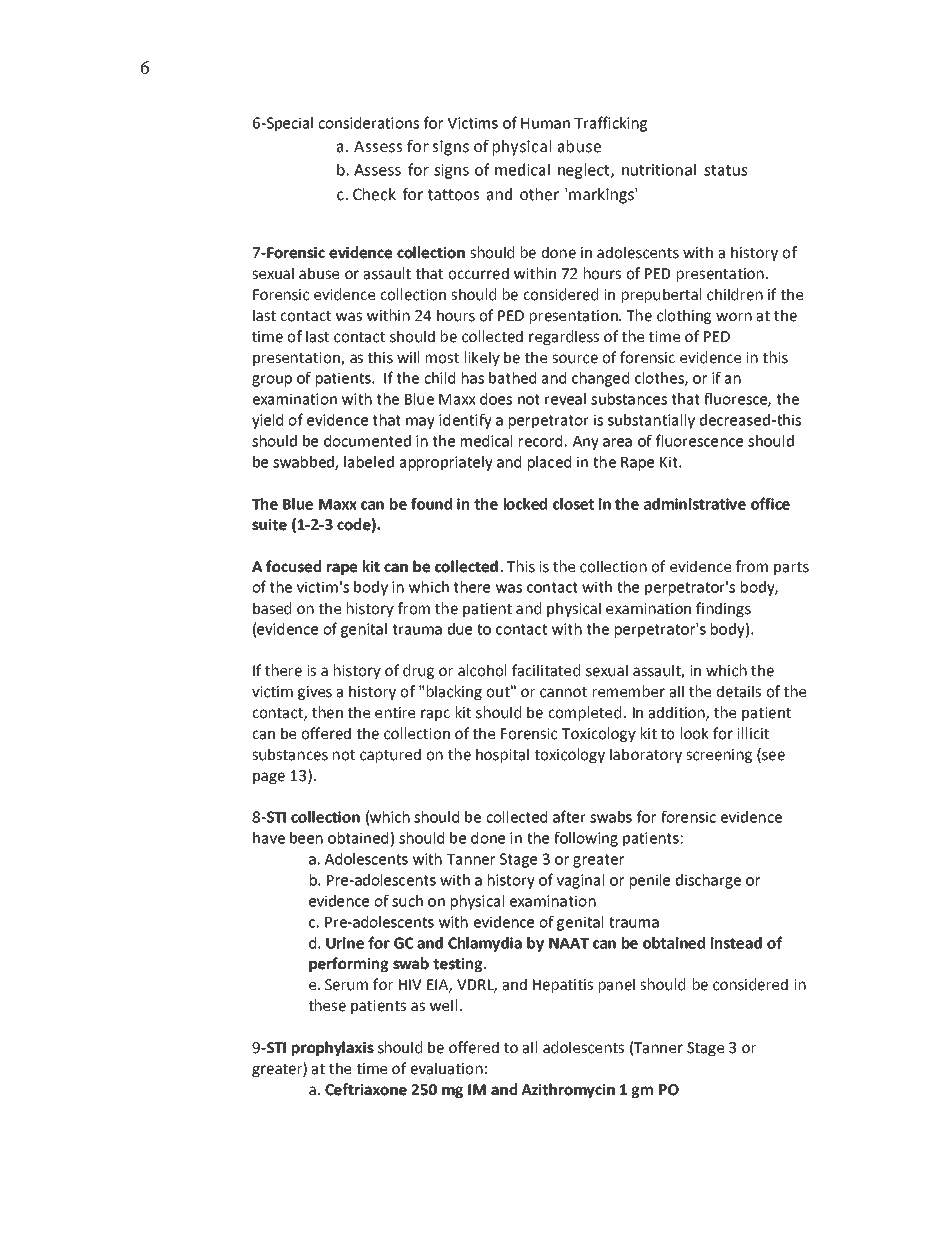 The image size is (952, 1233). I want to click on hospital, so click(502, 755).
